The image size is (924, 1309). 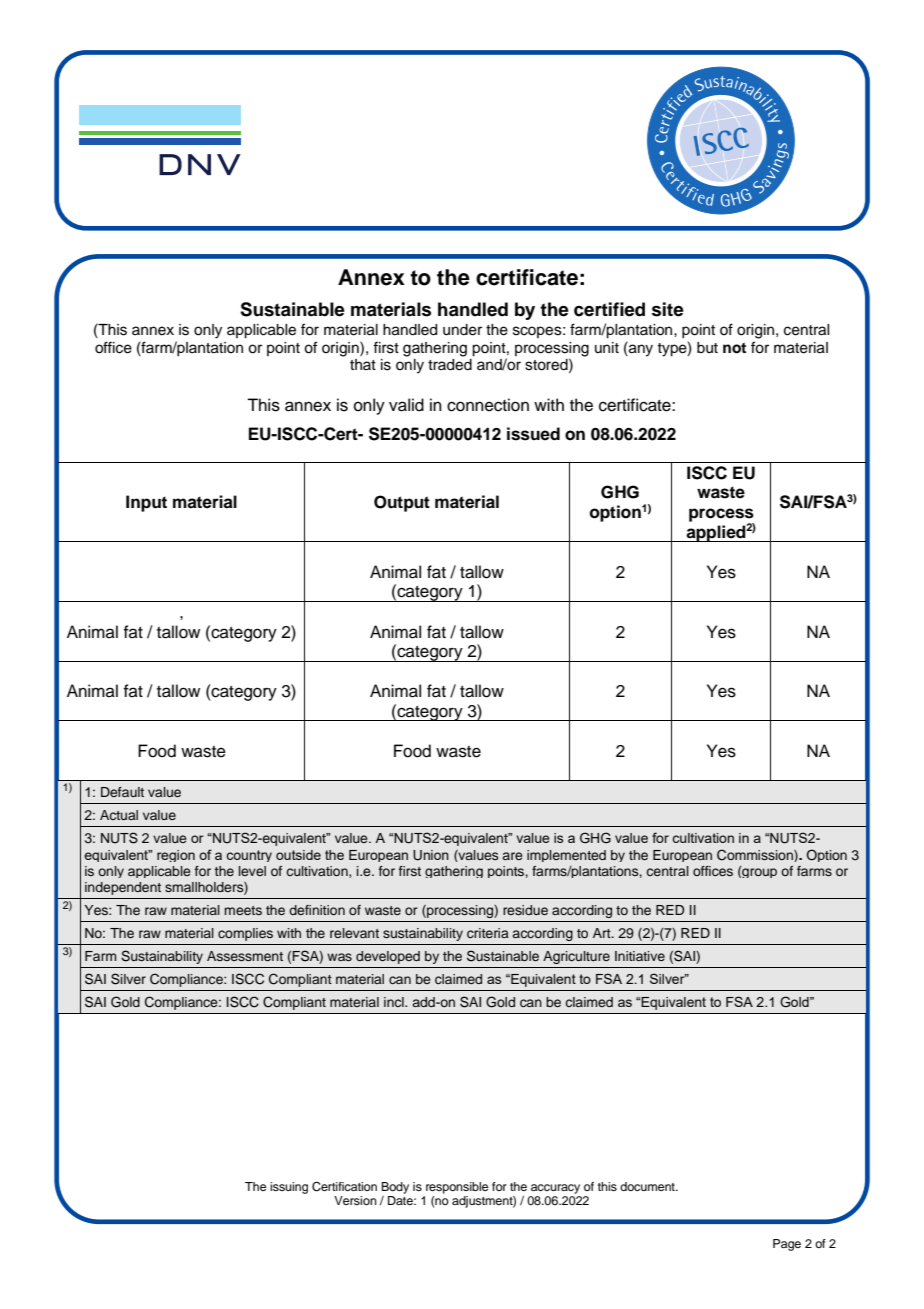 I want to click on but, so click(x=707, y=348).
